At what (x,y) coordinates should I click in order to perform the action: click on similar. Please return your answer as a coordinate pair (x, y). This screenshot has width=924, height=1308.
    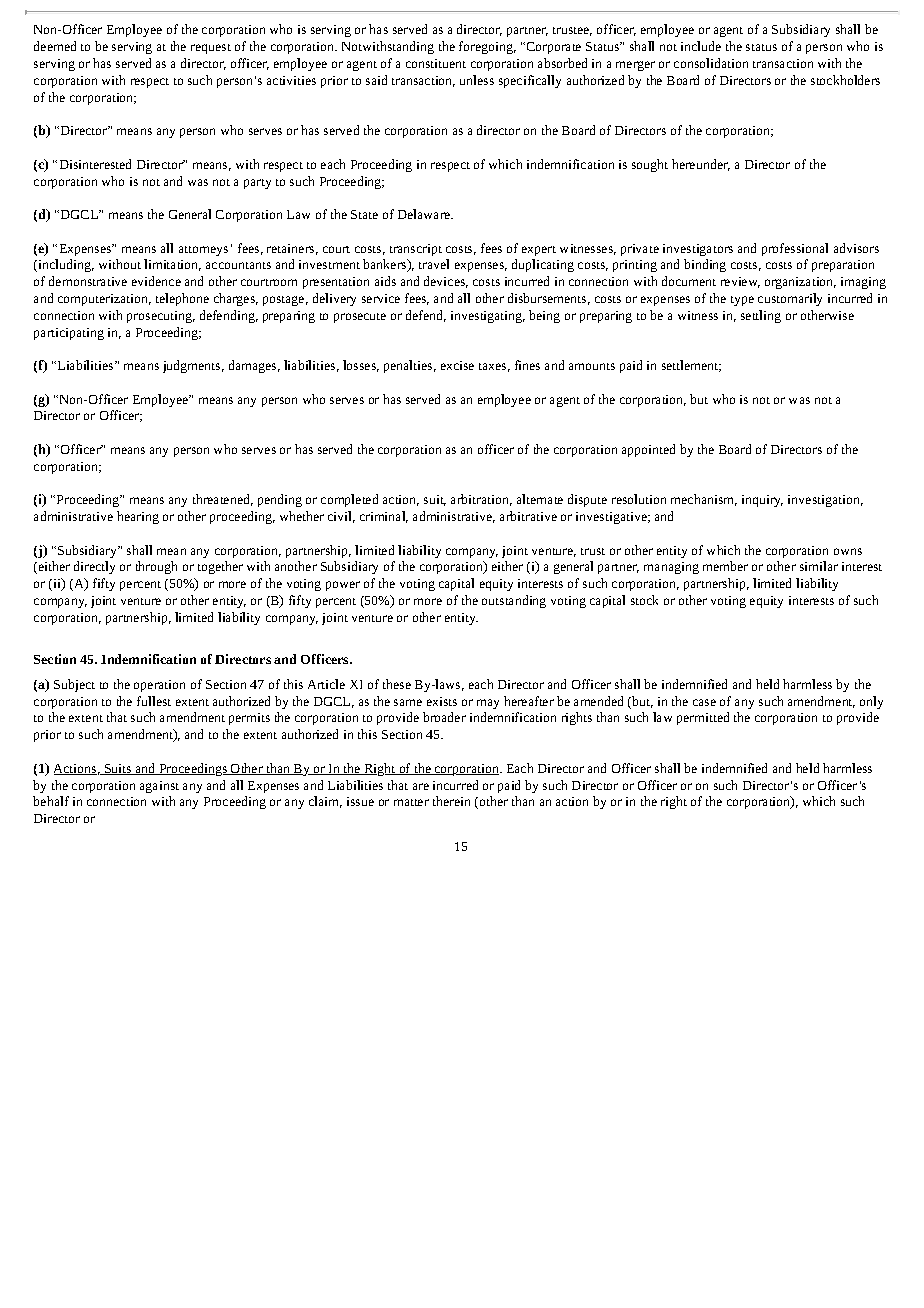
    Looking at the image, I should click on (819, 566).
